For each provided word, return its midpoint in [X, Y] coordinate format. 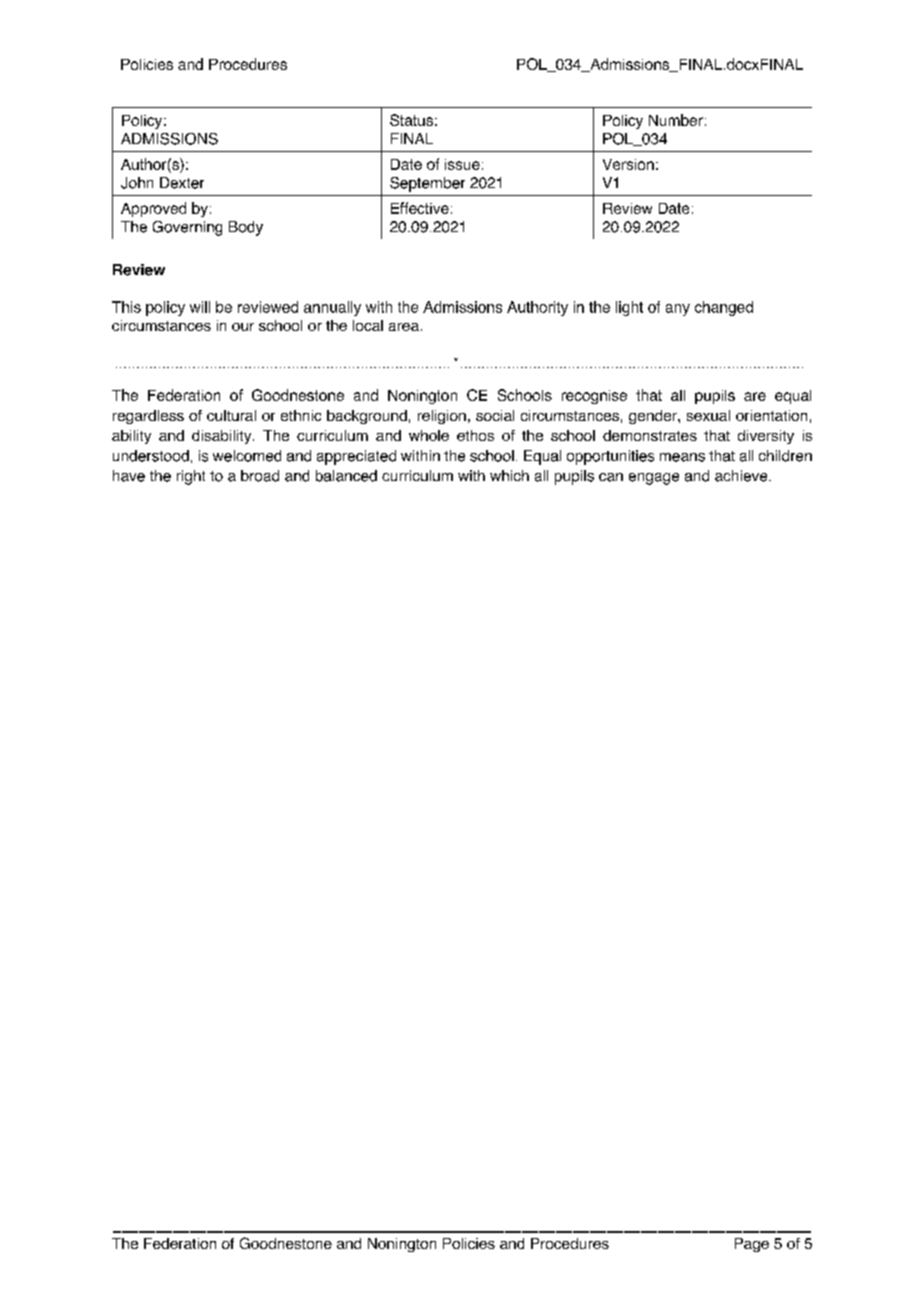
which [509, 475]
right [191, 477]
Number [676, 120]
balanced [346, 476]
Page [752, 1245]
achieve [742, 476]
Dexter [182, 183]
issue [462, 164]
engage [654, 479]
